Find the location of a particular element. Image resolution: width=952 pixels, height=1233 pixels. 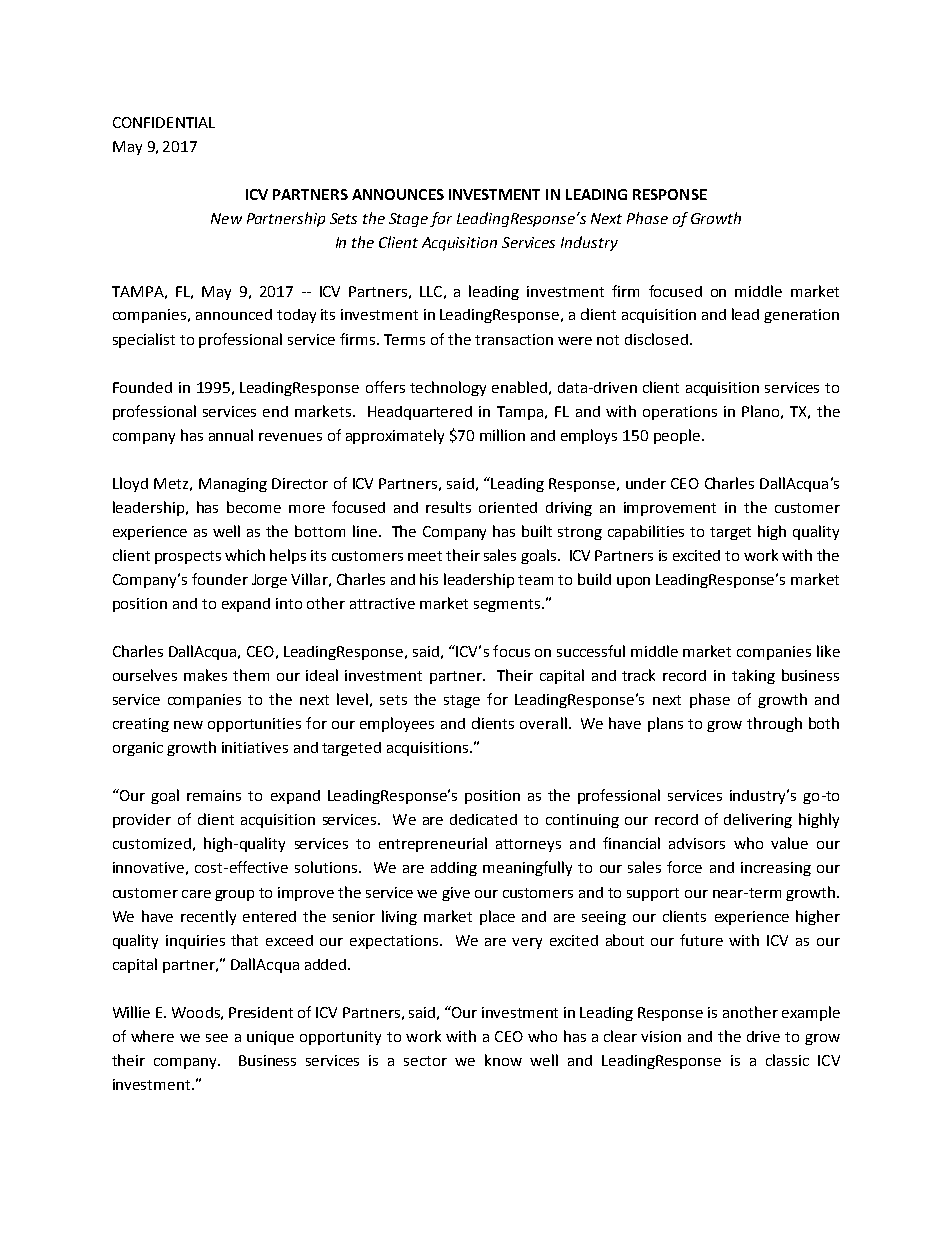

technology is located at coordinates (448, 388).
